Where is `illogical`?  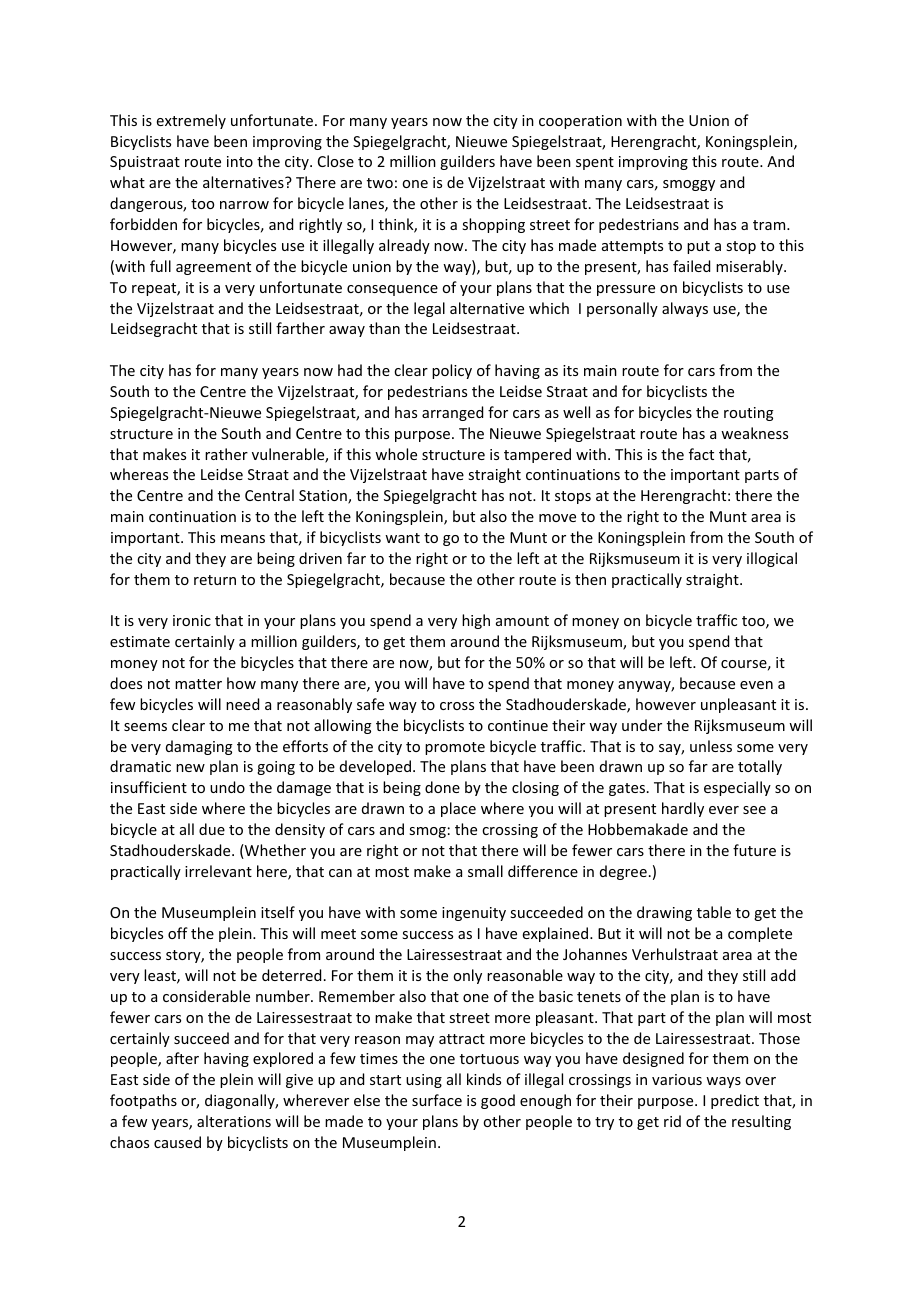 illogical is located at coordinates (772, 559).
